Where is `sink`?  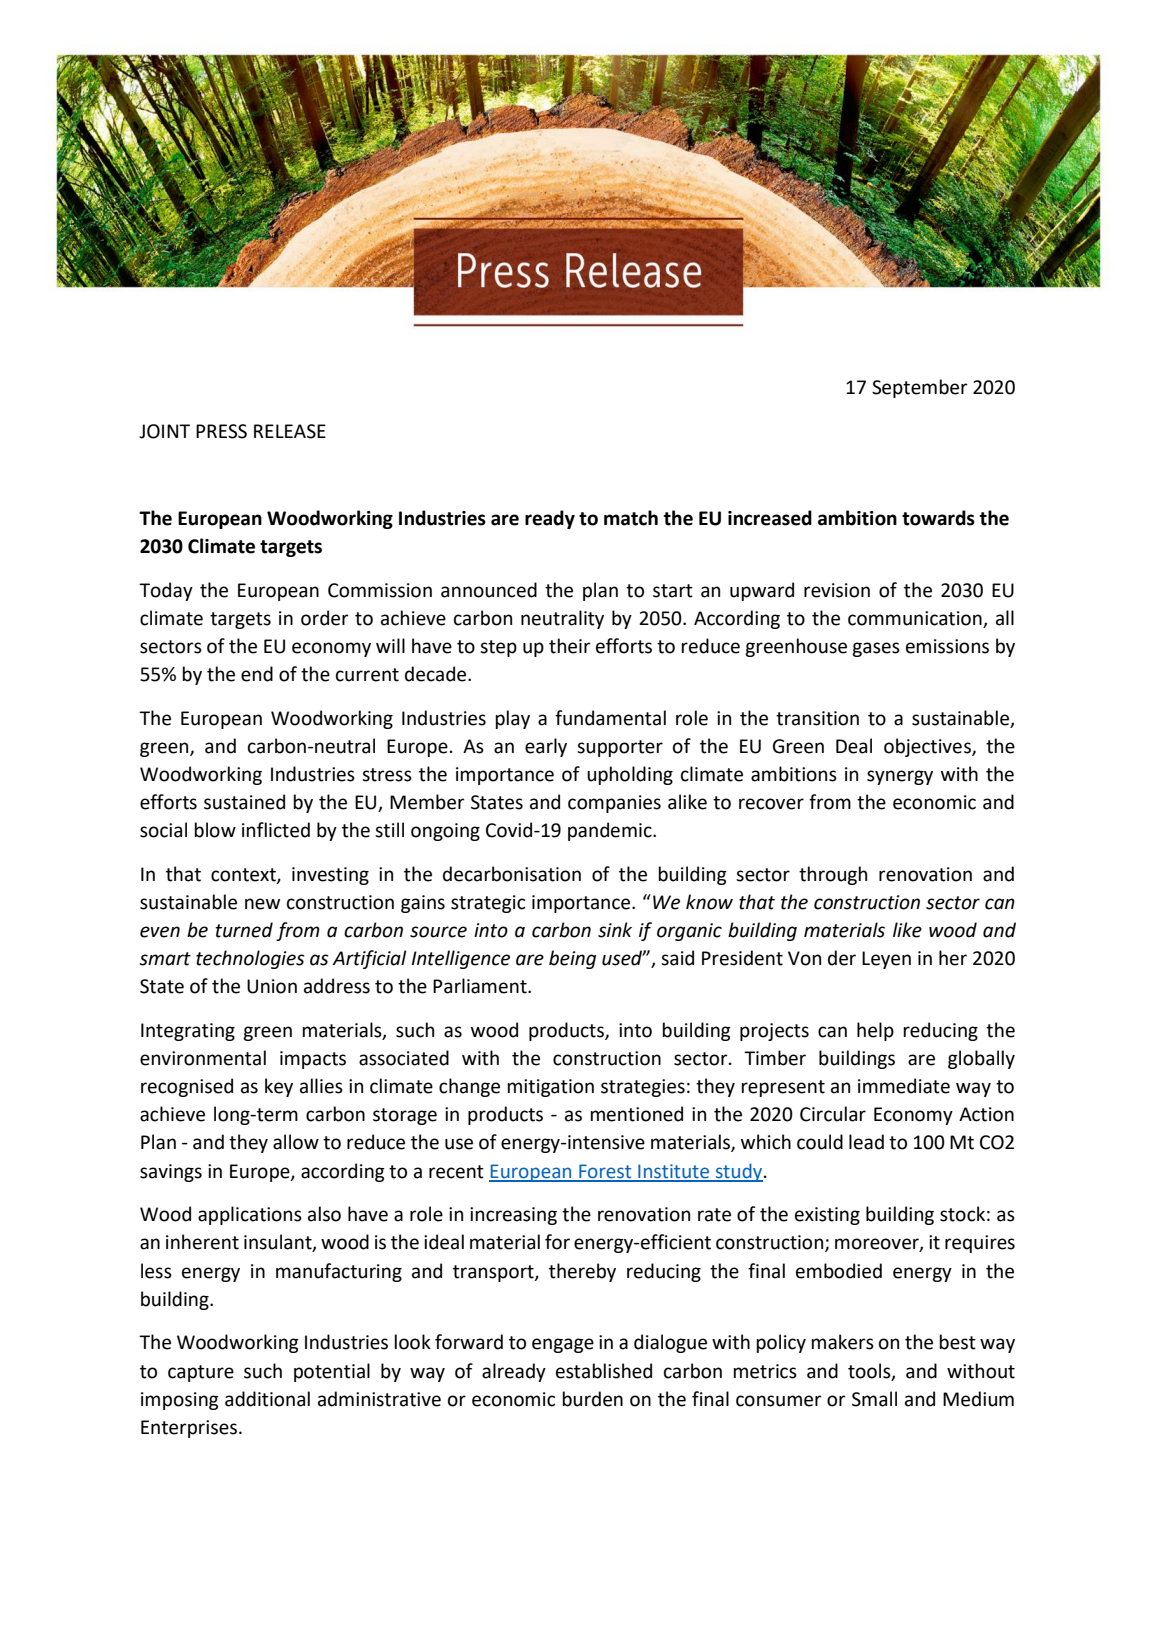 sink is located at coordinates (615, 930).
